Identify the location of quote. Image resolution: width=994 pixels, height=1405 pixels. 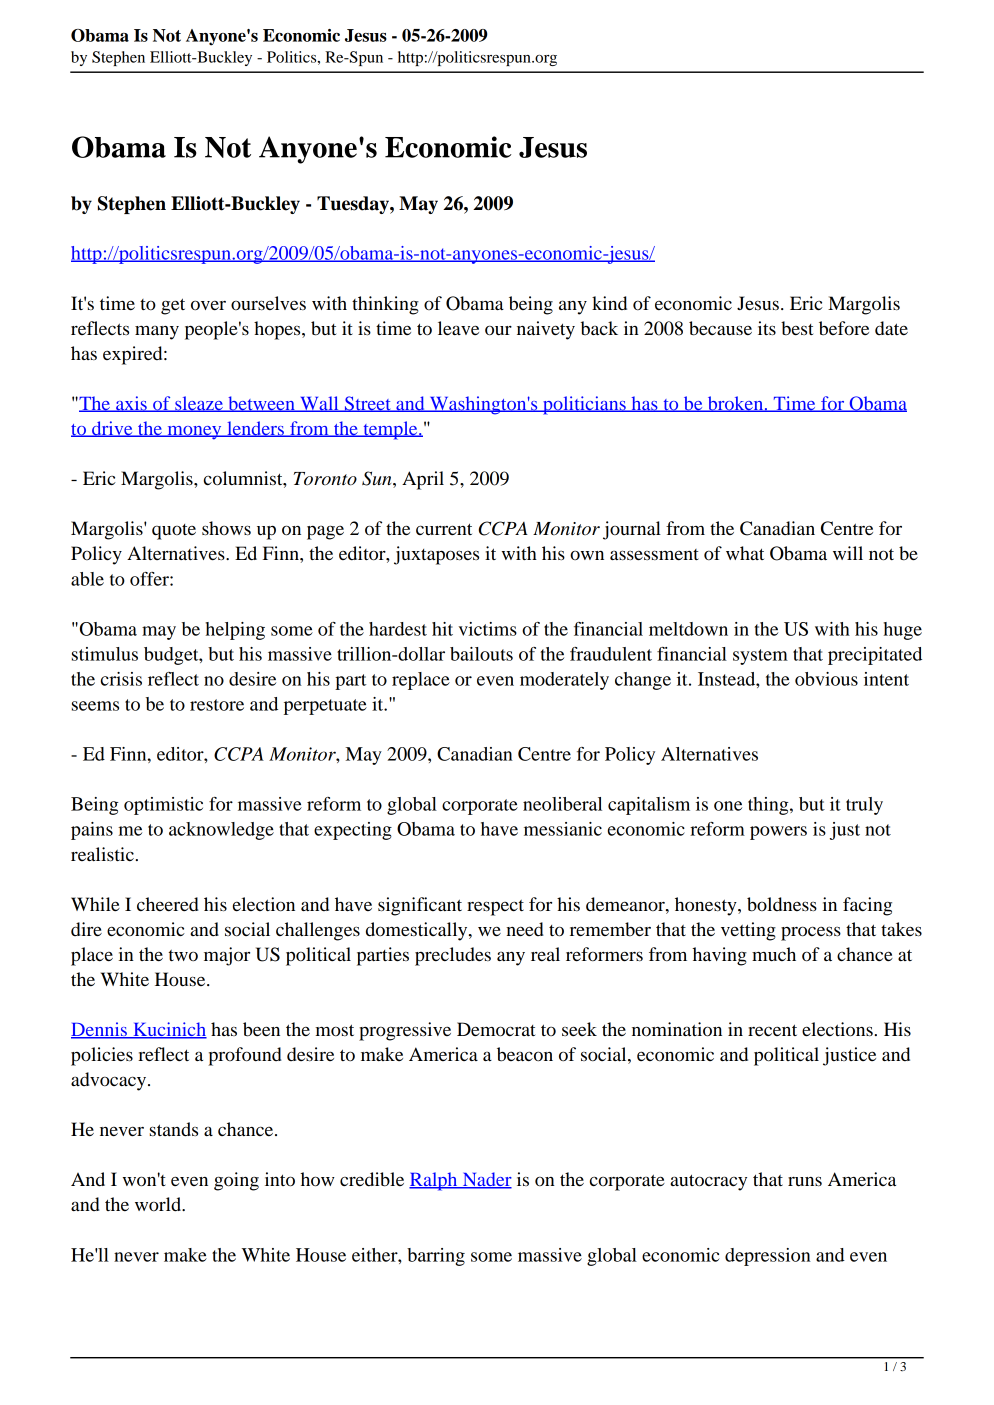
(174, 532).
